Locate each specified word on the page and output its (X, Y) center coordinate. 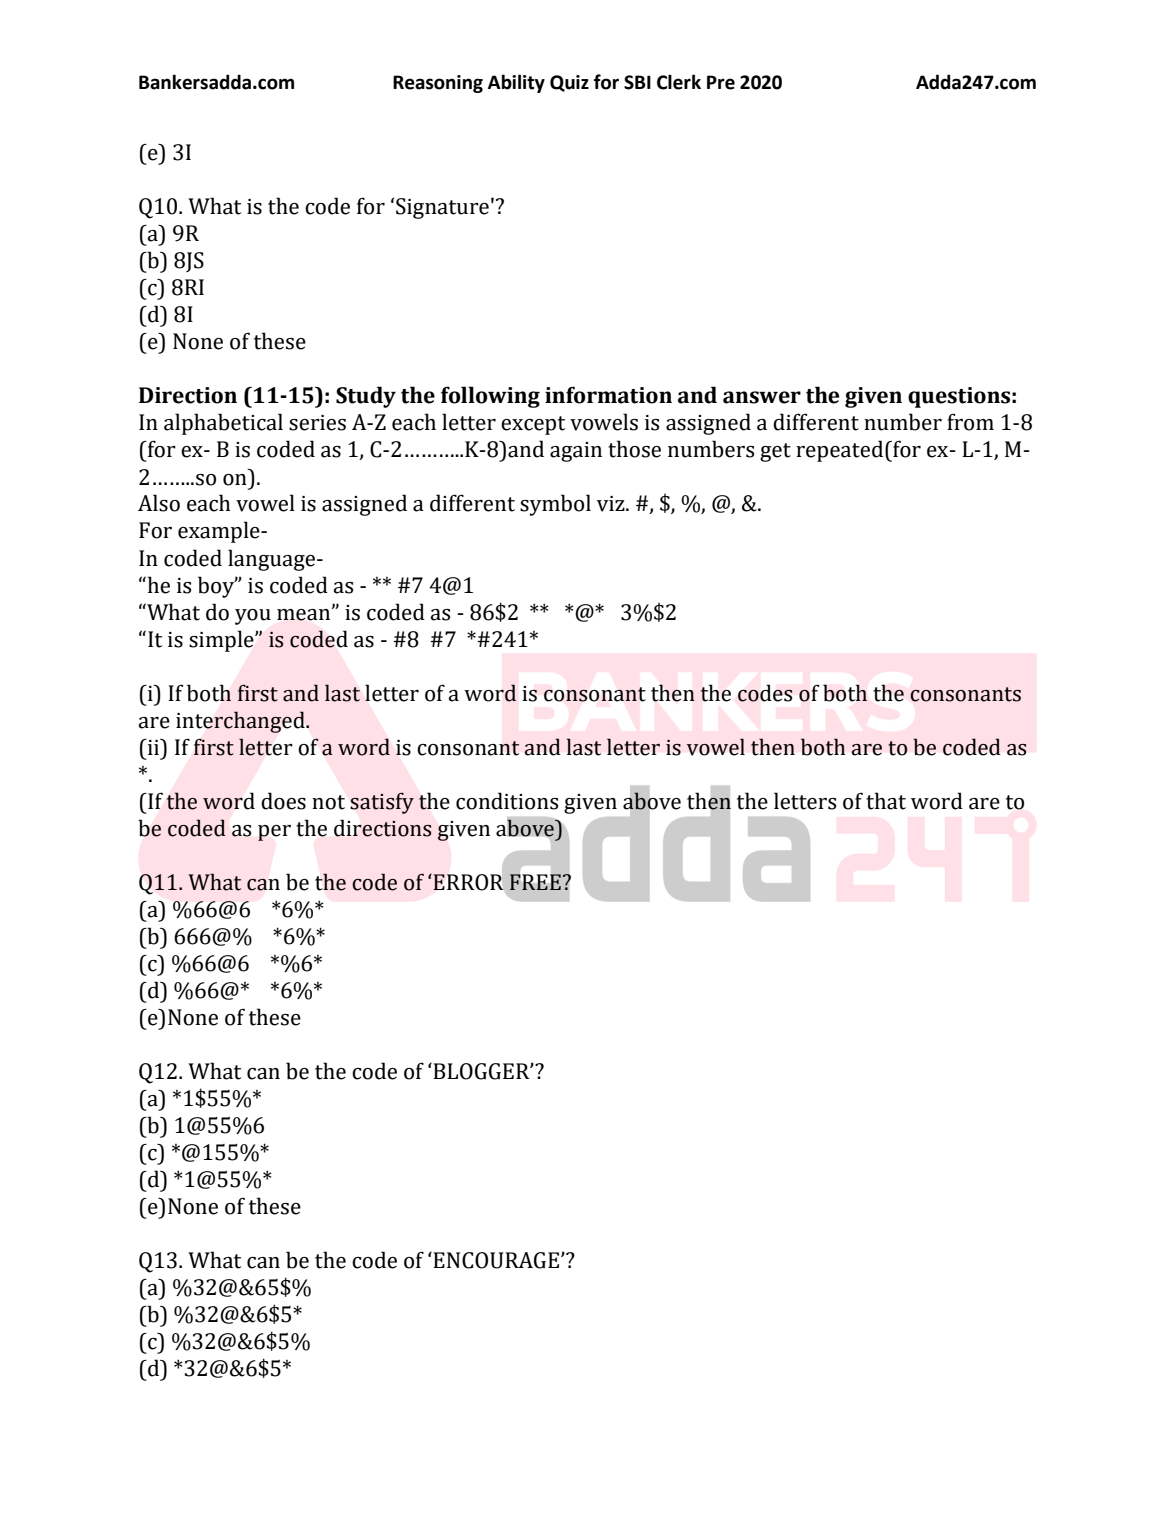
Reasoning (438, 84)
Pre (721, 82)
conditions (507, 801)
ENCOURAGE (496, 1260)
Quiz (569, 83)
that (886, 801)
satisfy (382, 803)
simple (222, 641)
